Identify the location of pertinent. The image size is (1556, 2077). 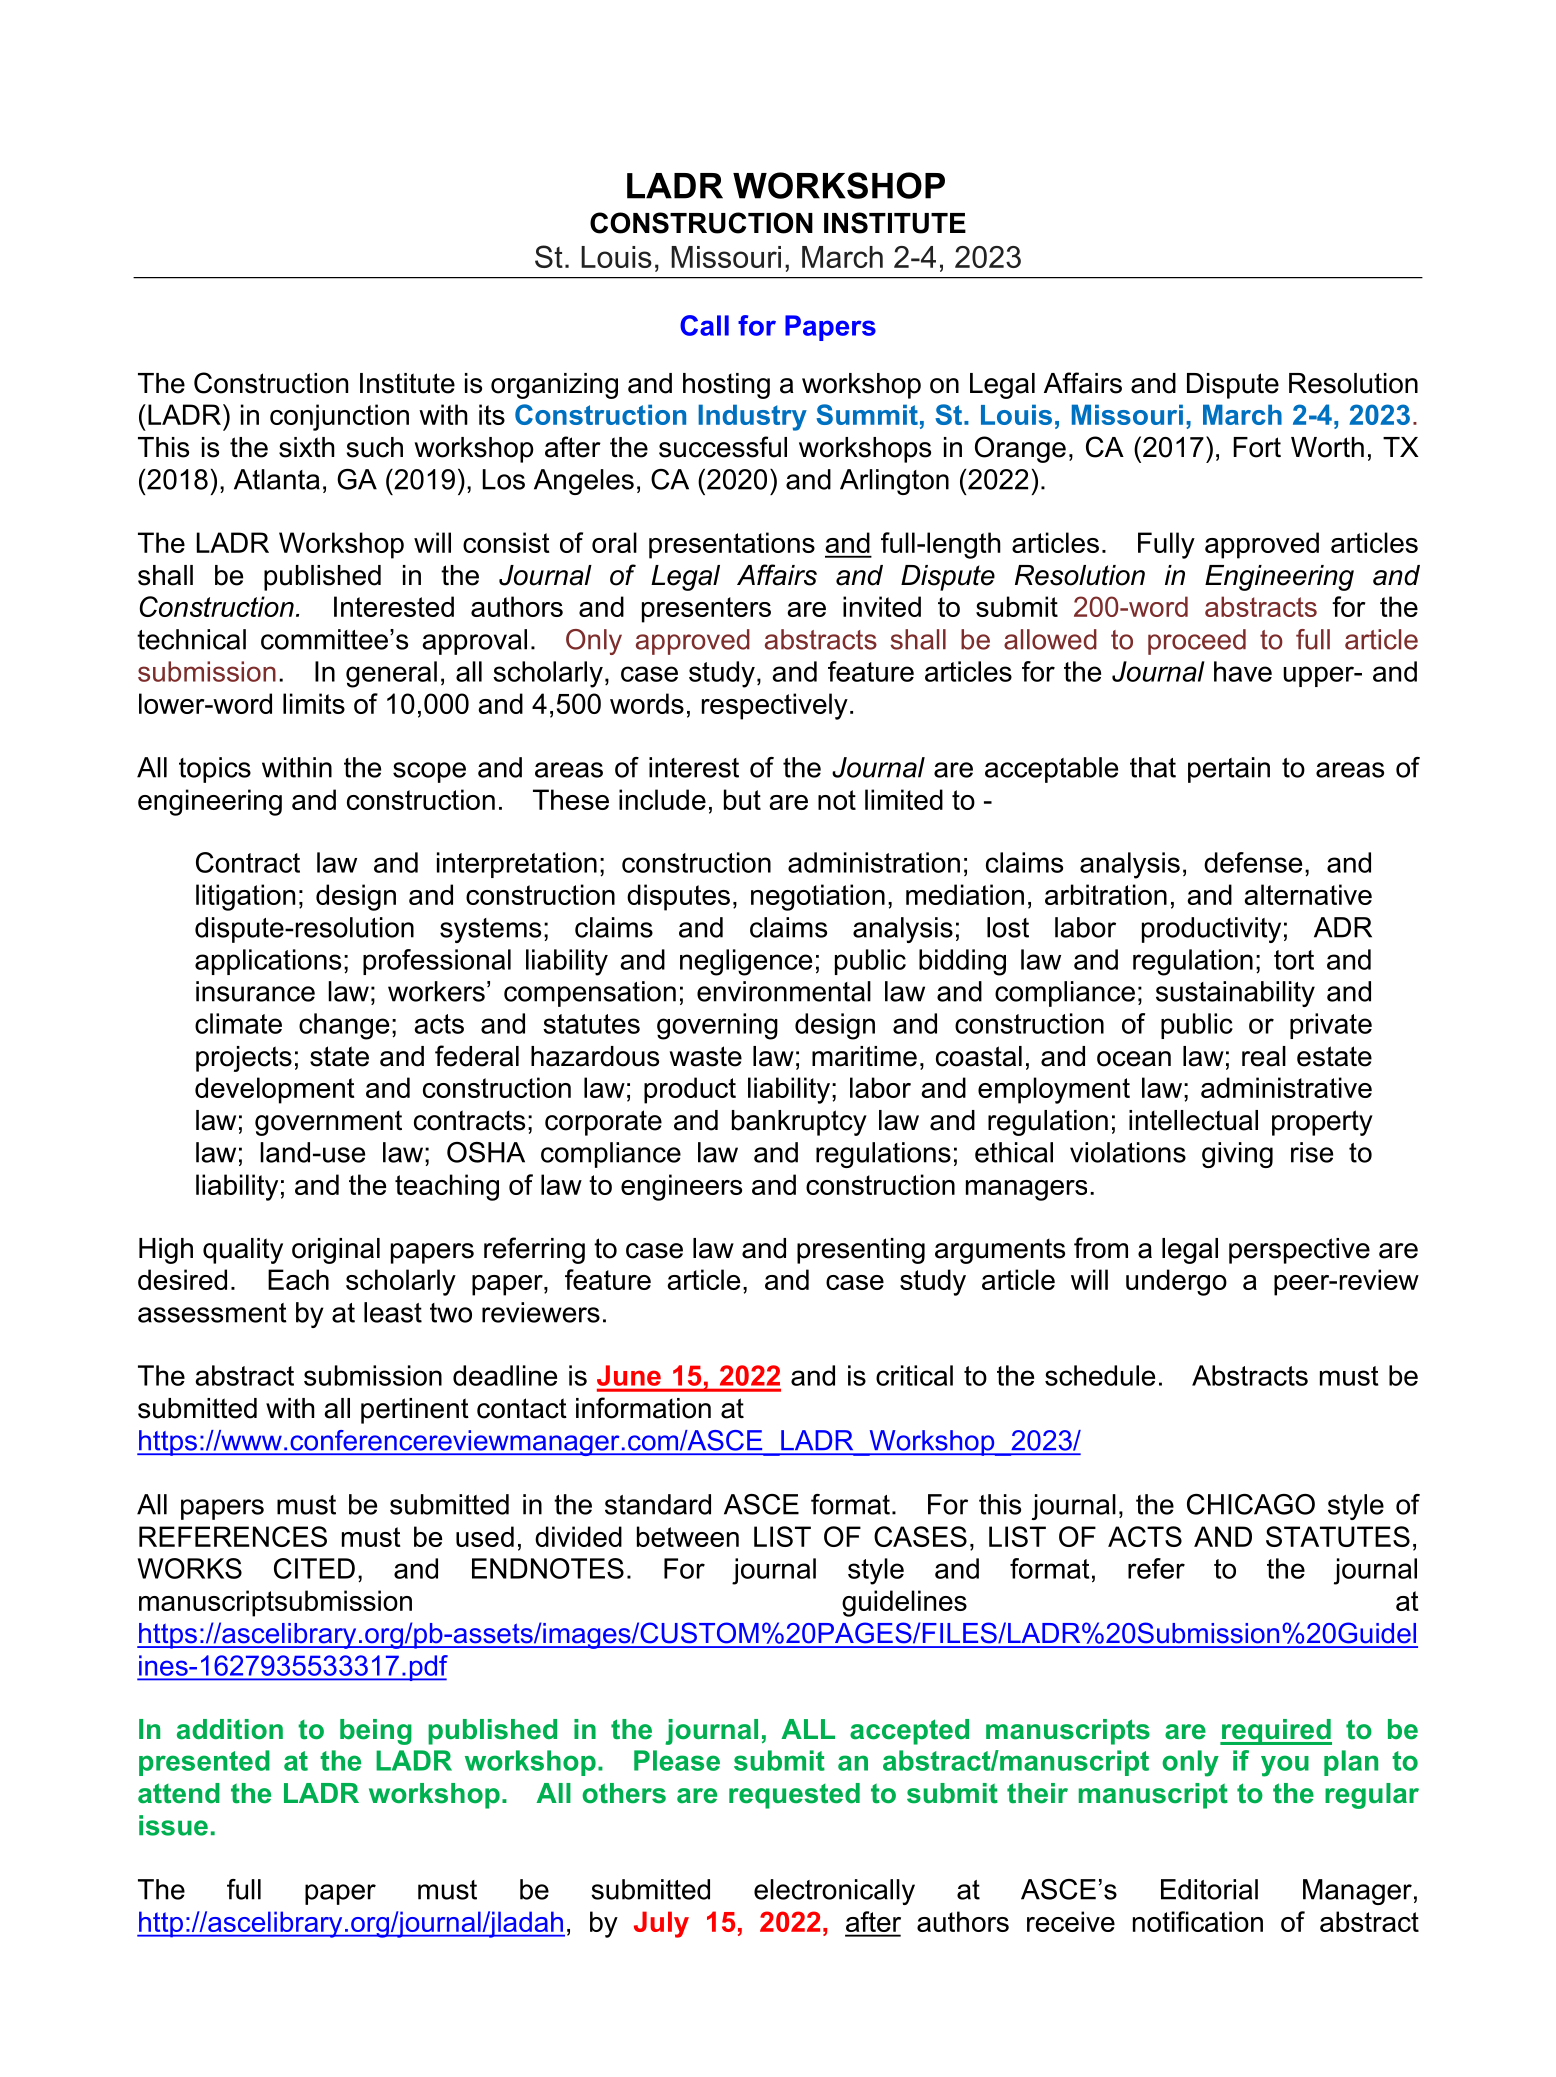
(415, 1411).
